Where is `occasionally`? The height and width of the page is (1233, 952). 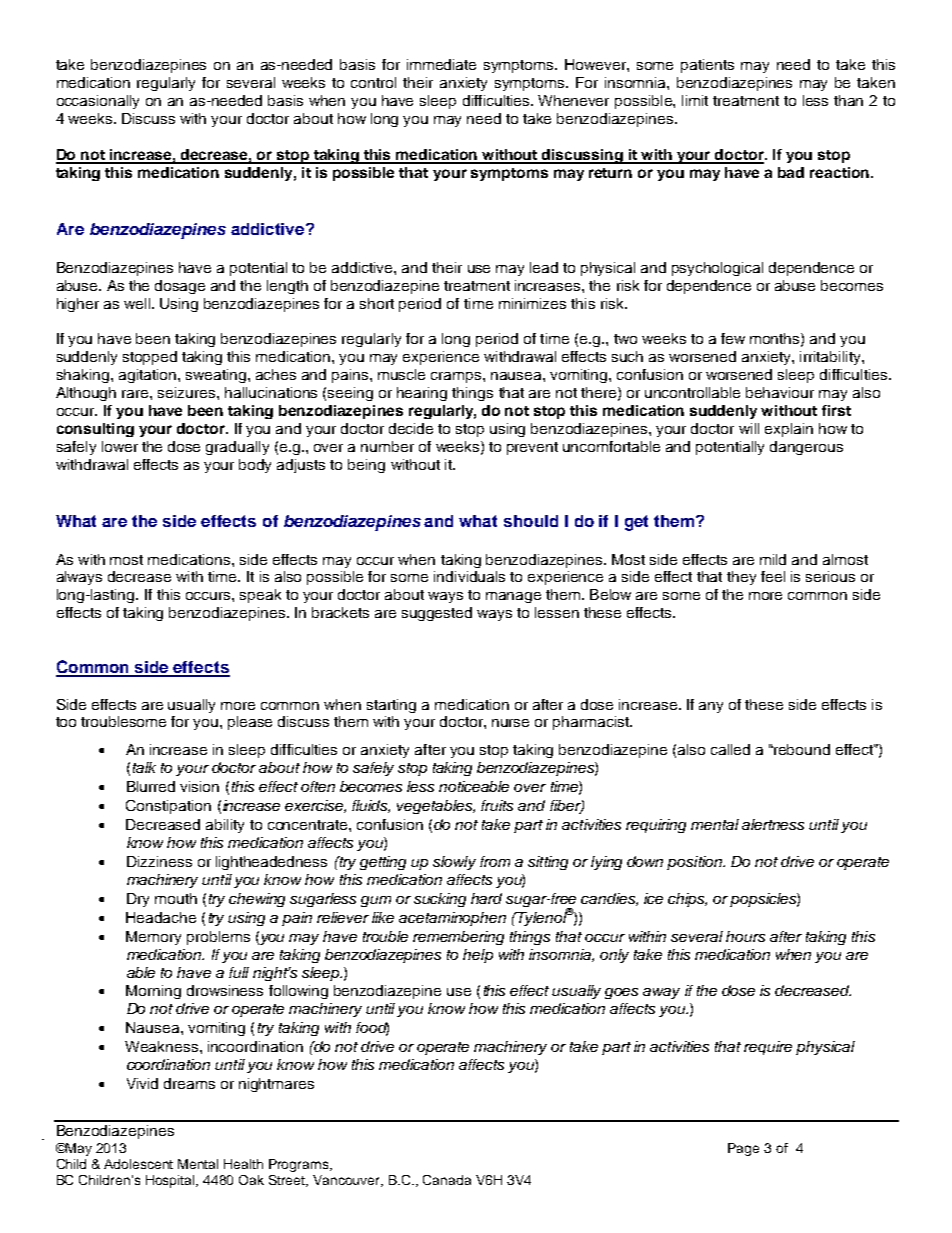 occasionally is located at coordinates (98, 102).
